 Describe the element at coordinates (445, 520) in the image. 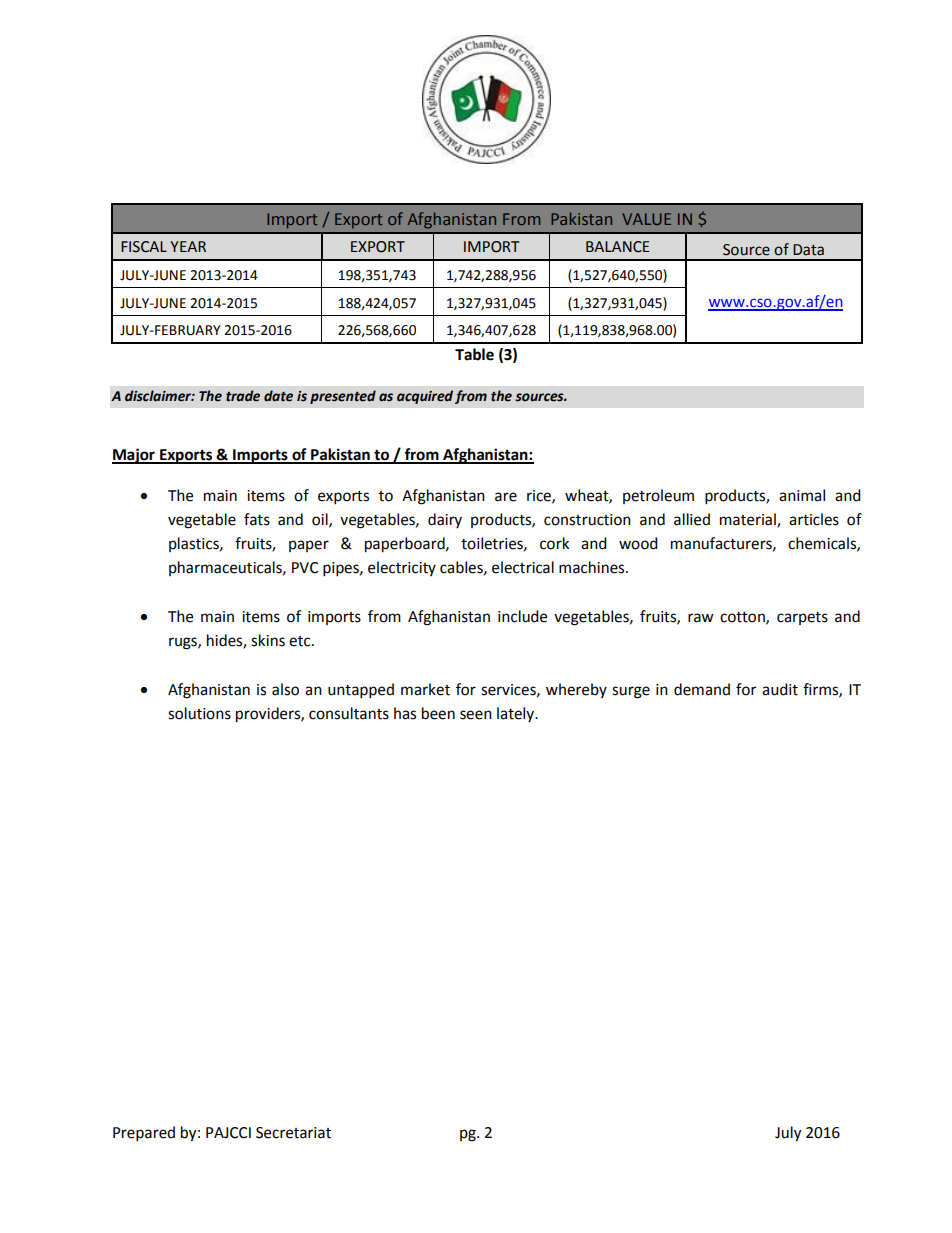

I see `dairy` at that location.
